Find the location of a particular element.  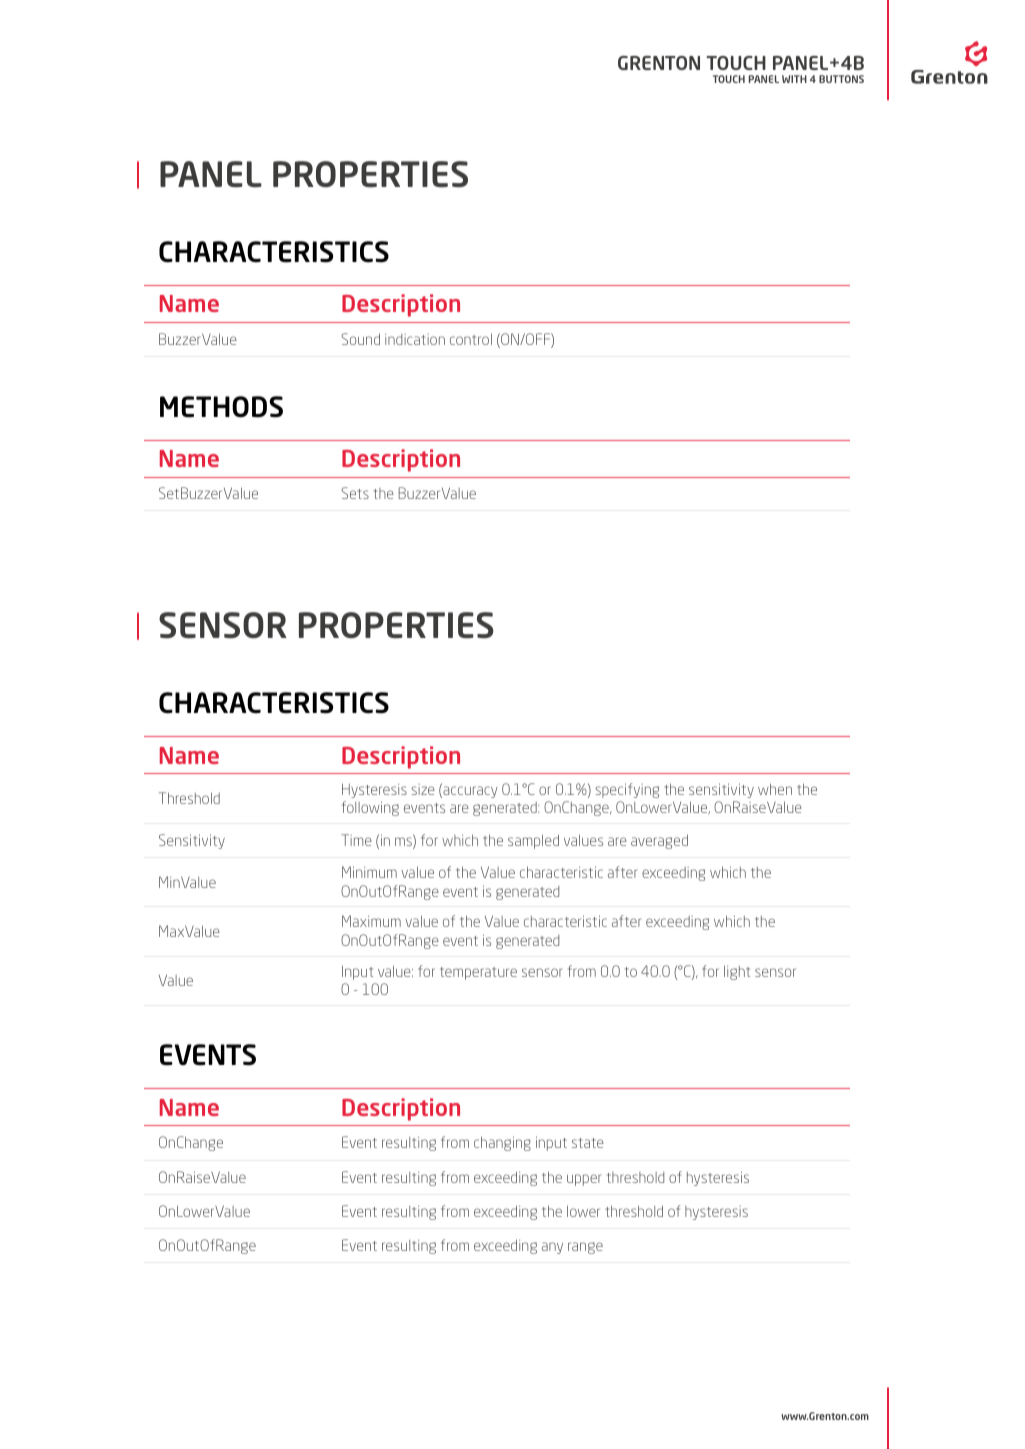

averaged is located at coordinates (659, 841).
